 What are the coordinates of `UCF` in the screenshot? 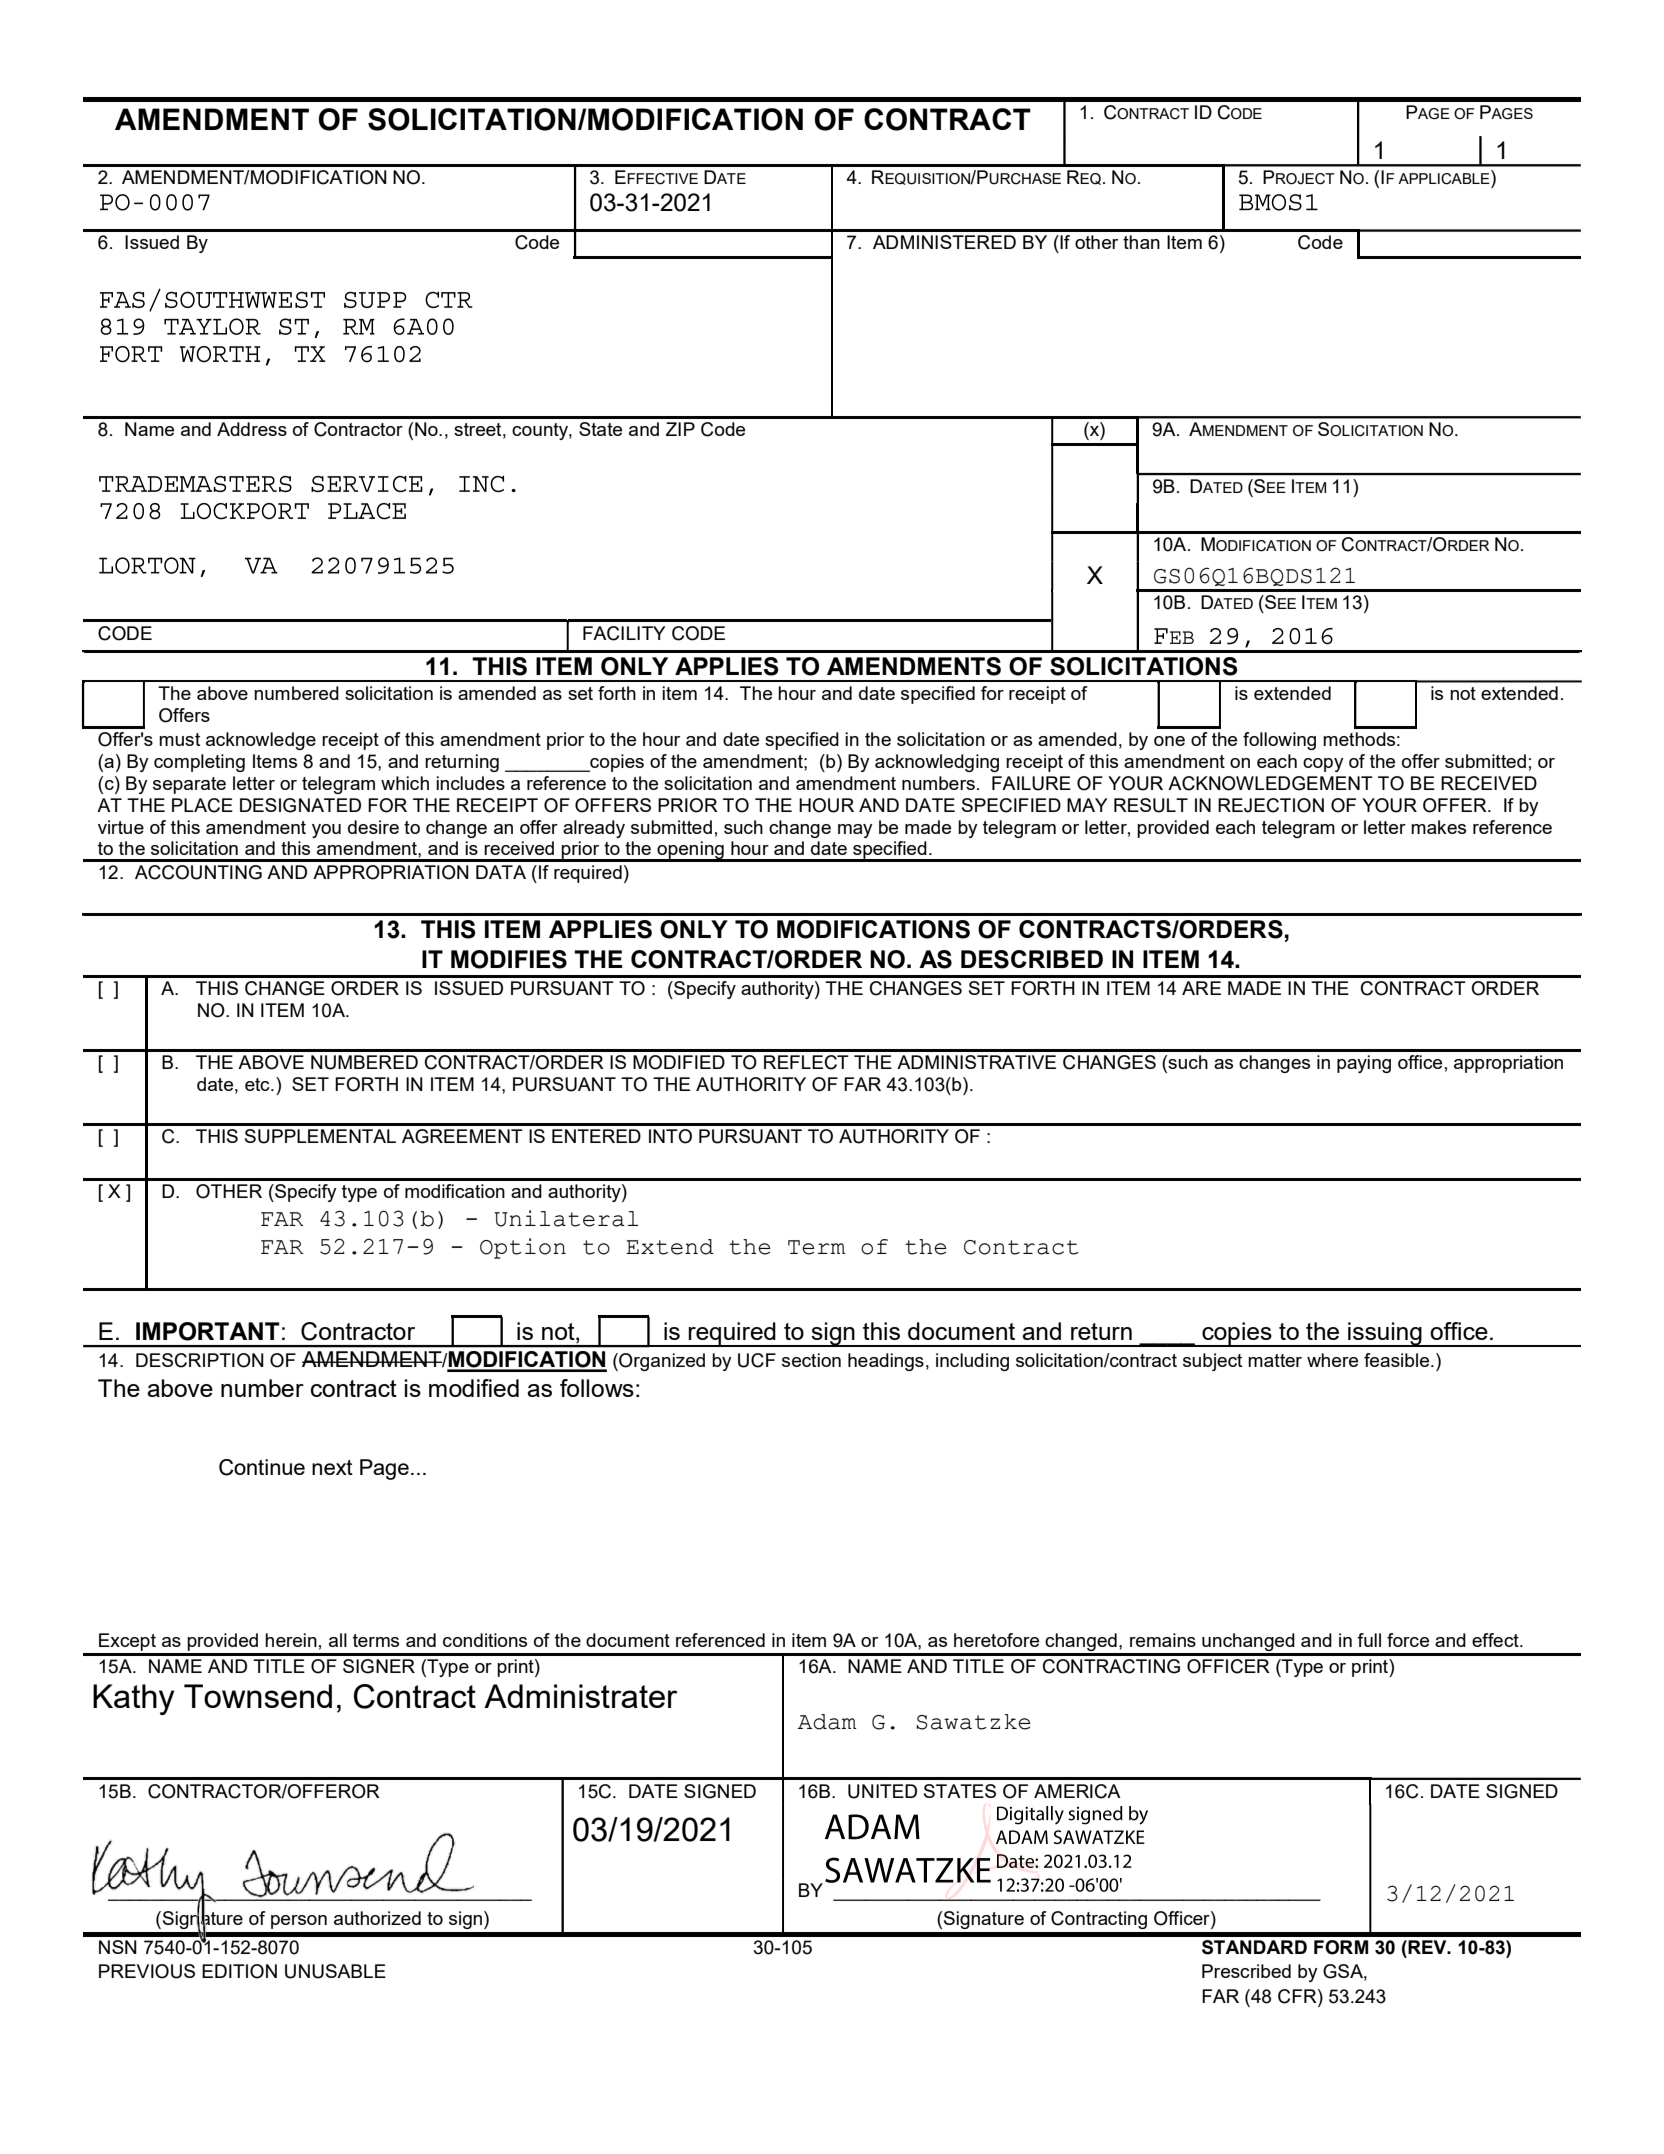 It's located at (757, 1360).
